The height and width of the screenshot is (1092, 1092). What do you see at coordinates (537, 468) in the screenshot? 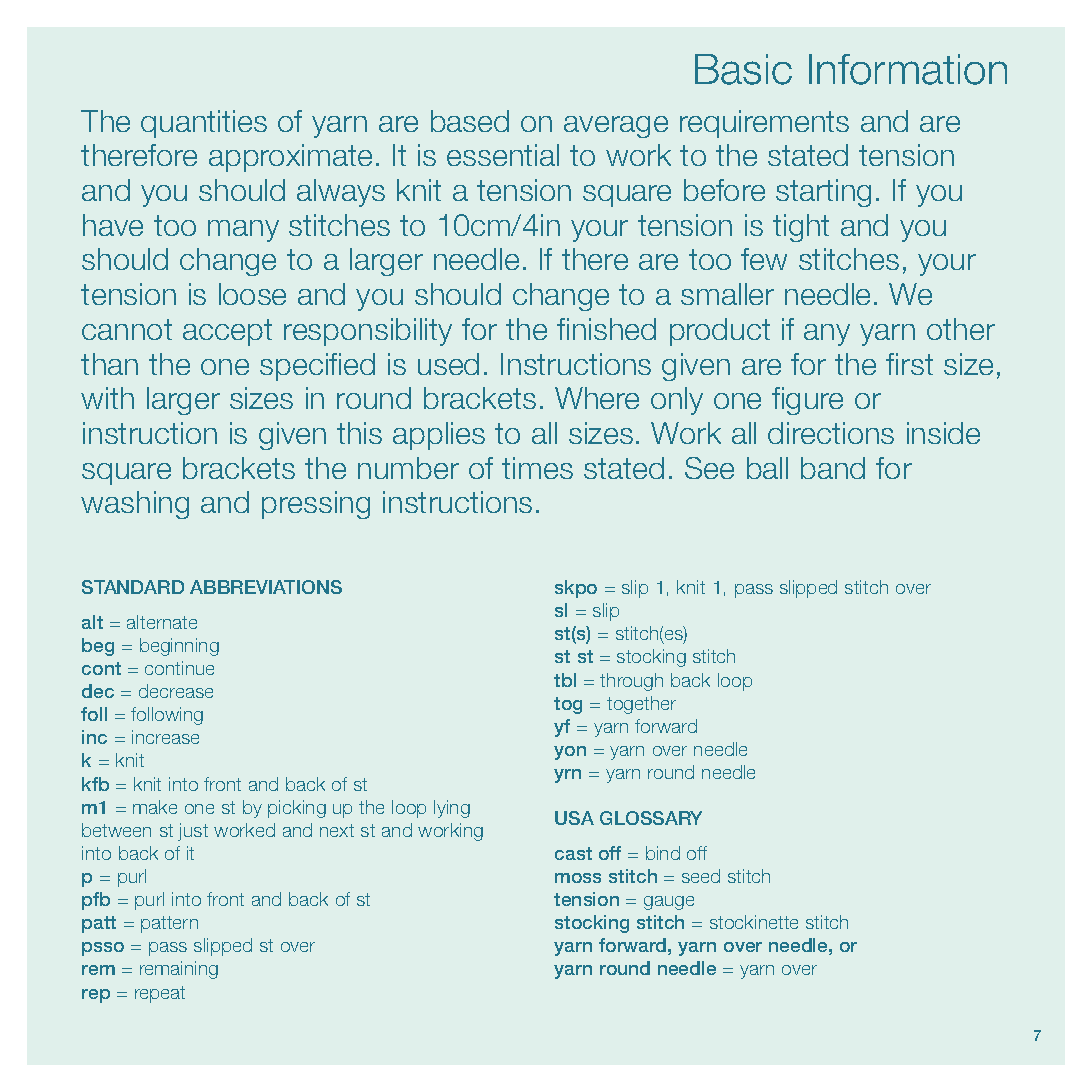
I see `times` at bounding box center [537, 468].
